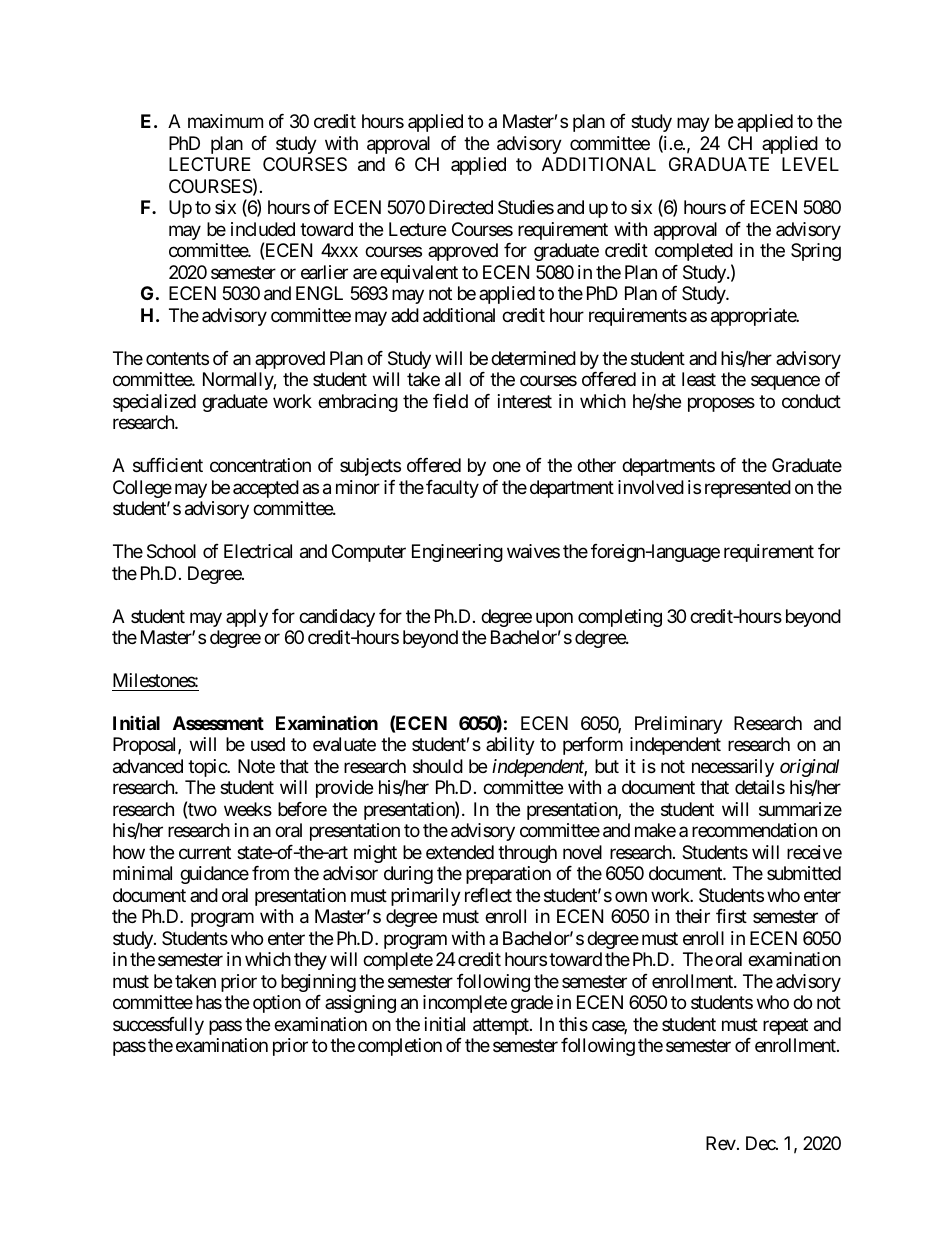 This document has width=952, height=1233. What do you see at coordinates (171, 551) in the document?
I see `School` at bounding box center [171, 551].
